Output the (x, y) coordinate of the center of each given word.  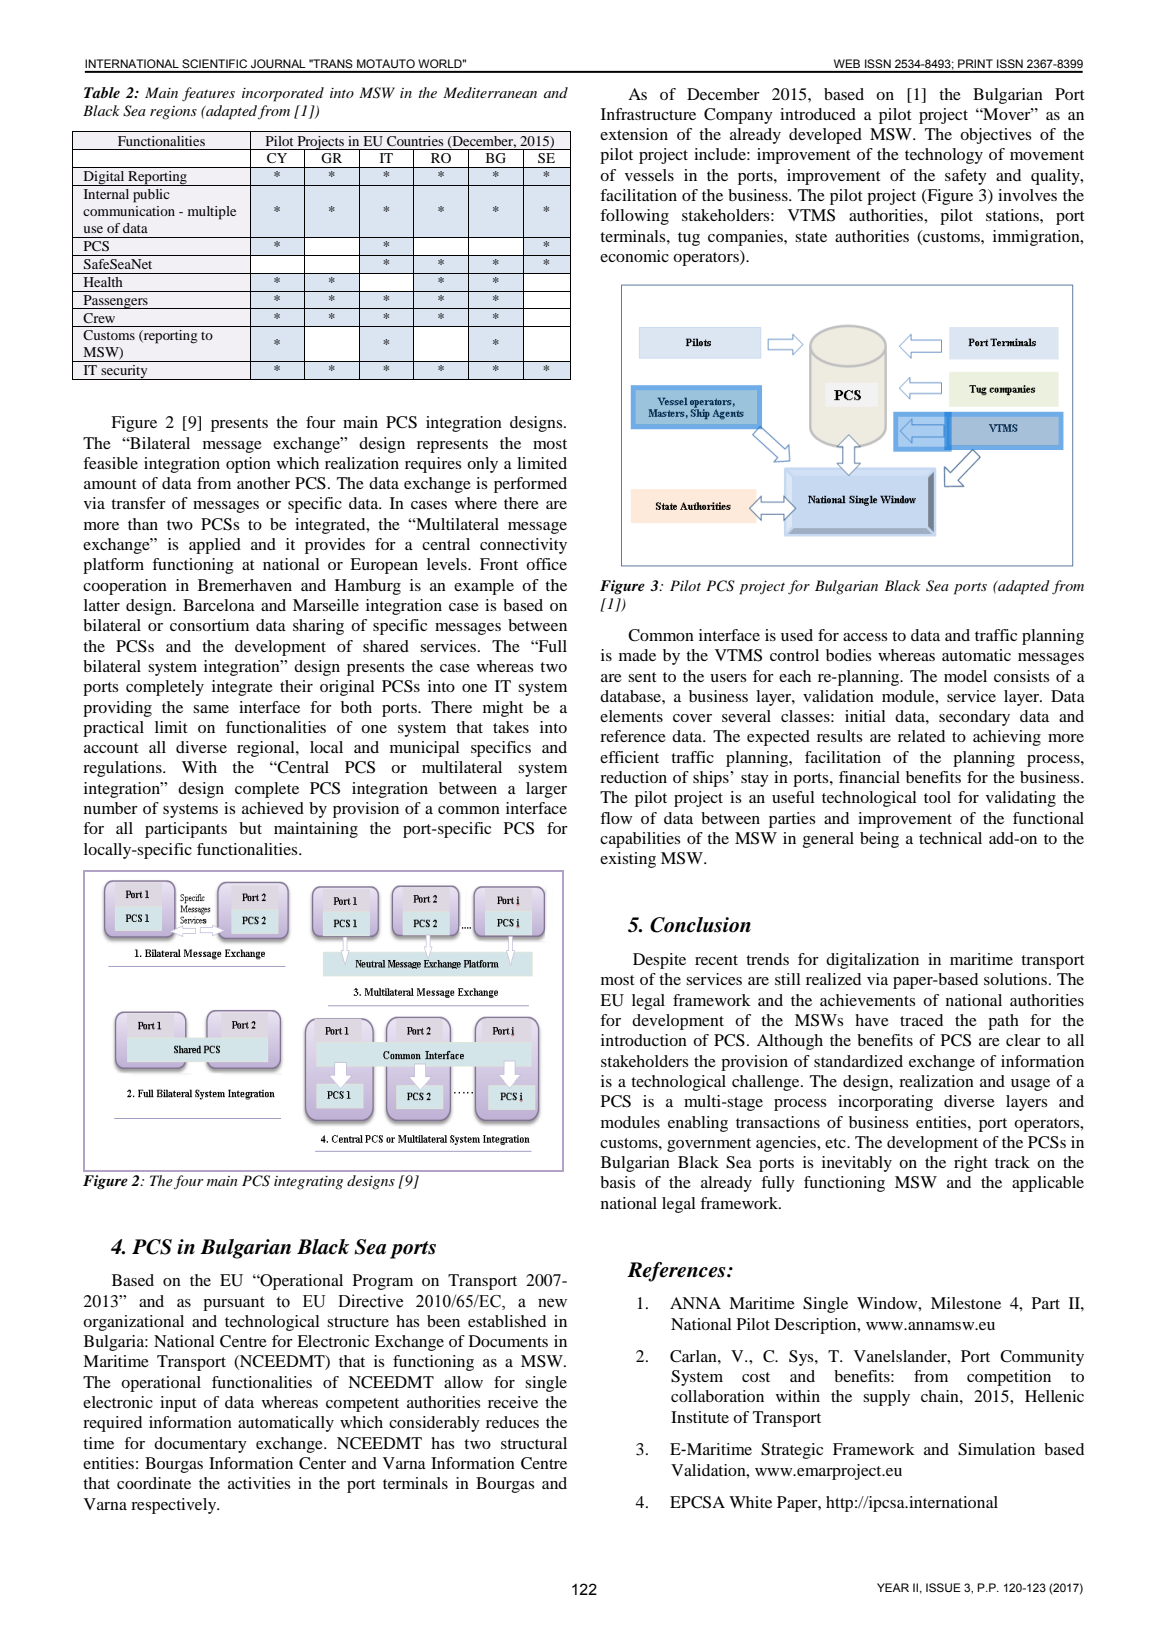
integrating (308, 1183)
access (865, 637)
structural (534, 1443)
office (546, 564)
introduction (644, 1040)
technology (944, 156)
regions (173, 113)
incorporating (885, 1103)
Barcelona (219, 605)
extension (634, 134)
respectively (175, 1506)
